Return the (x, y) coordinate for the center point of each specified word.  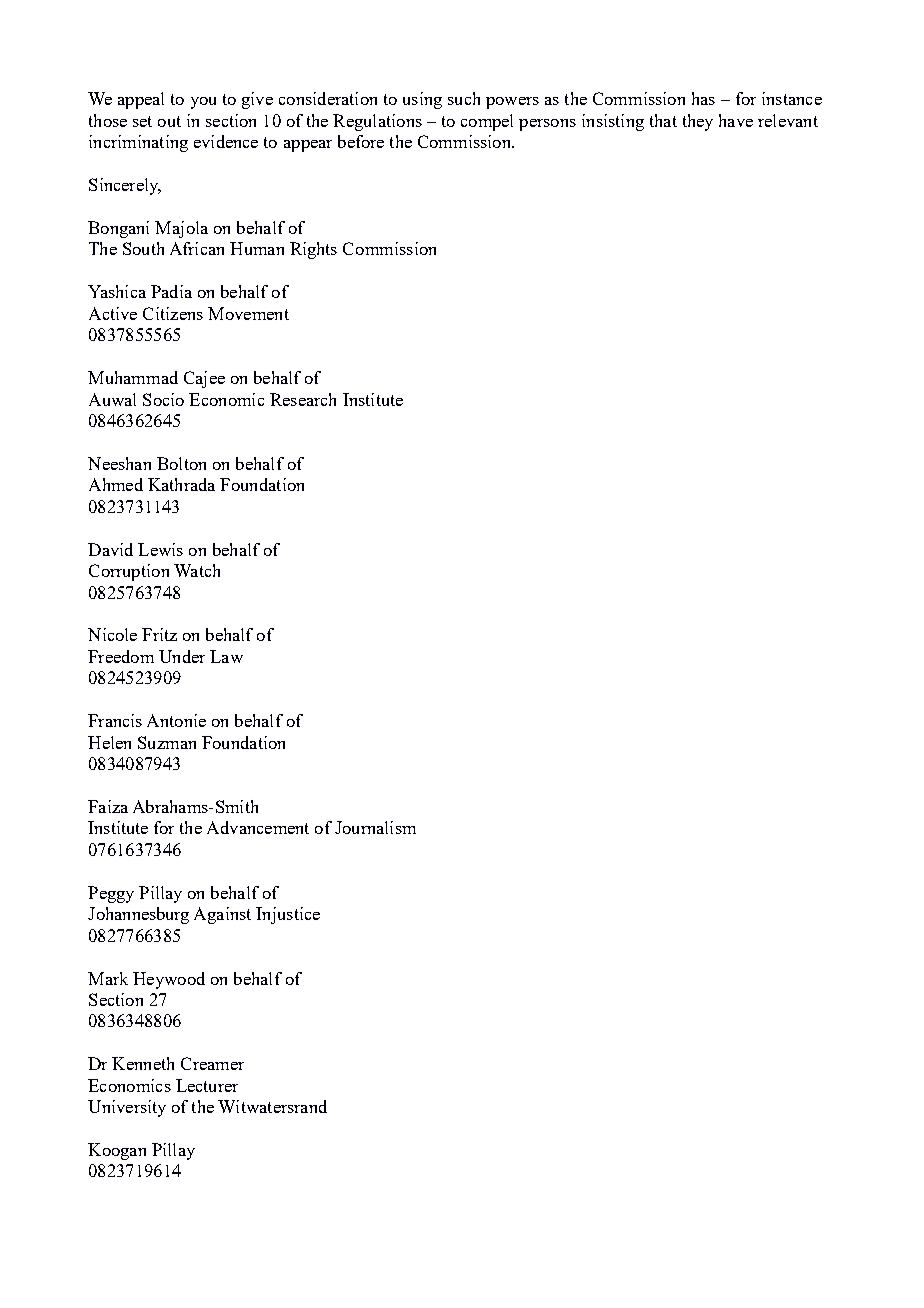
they (698, 122)
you (203, 103)
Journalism (375, 827)
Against (222, 915)
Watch (197, 570)
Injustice (288, 915)
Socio (163, 399)
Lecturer (207, 1085)
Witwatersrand (272, 1106)
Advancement (258, 827)
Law (226, 656)
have (736, 120)
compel (487, 122)
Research (303, 399)
